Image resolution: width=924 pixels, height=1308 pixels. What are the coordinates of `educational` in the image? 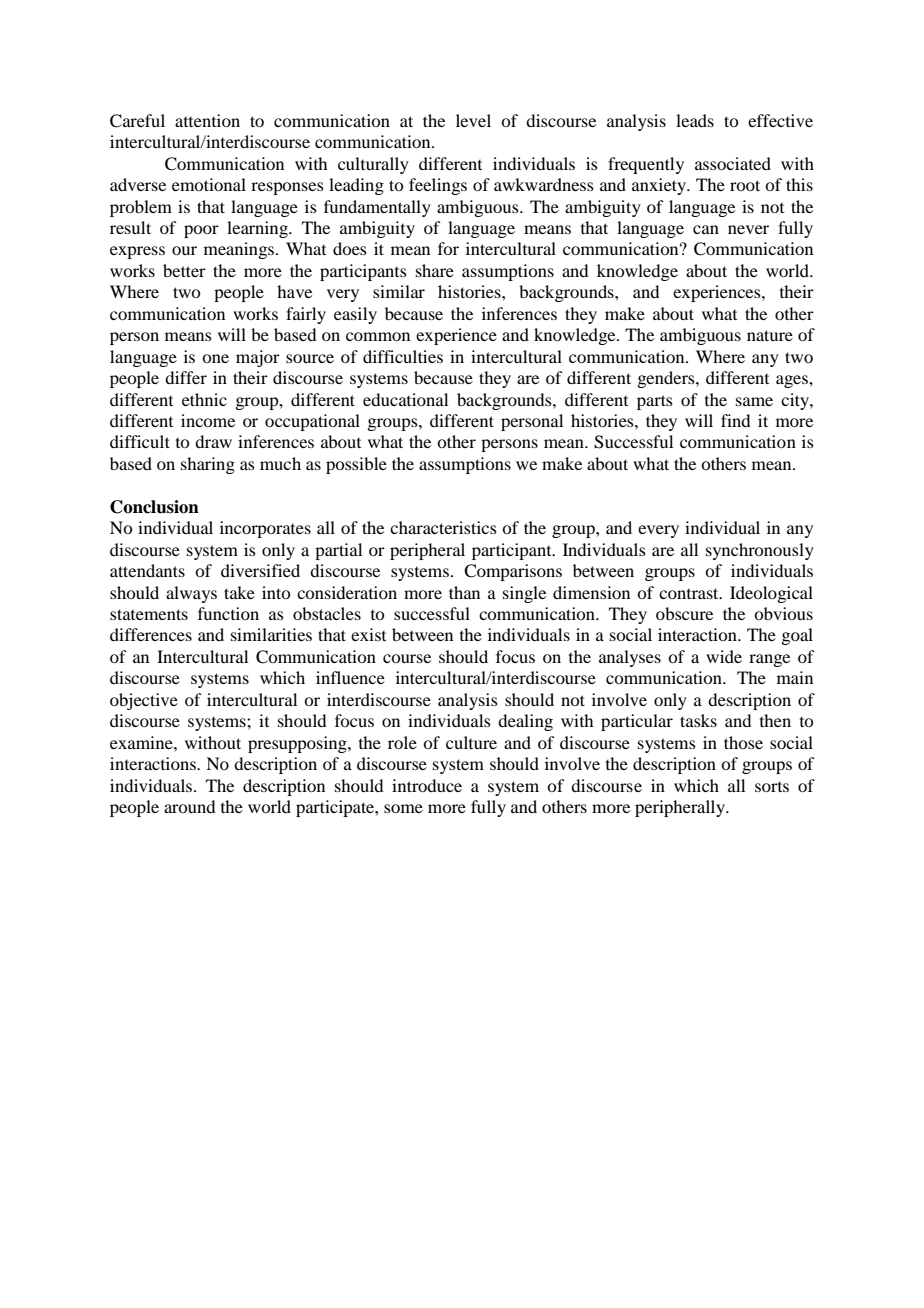 It's located at (405, 399).
